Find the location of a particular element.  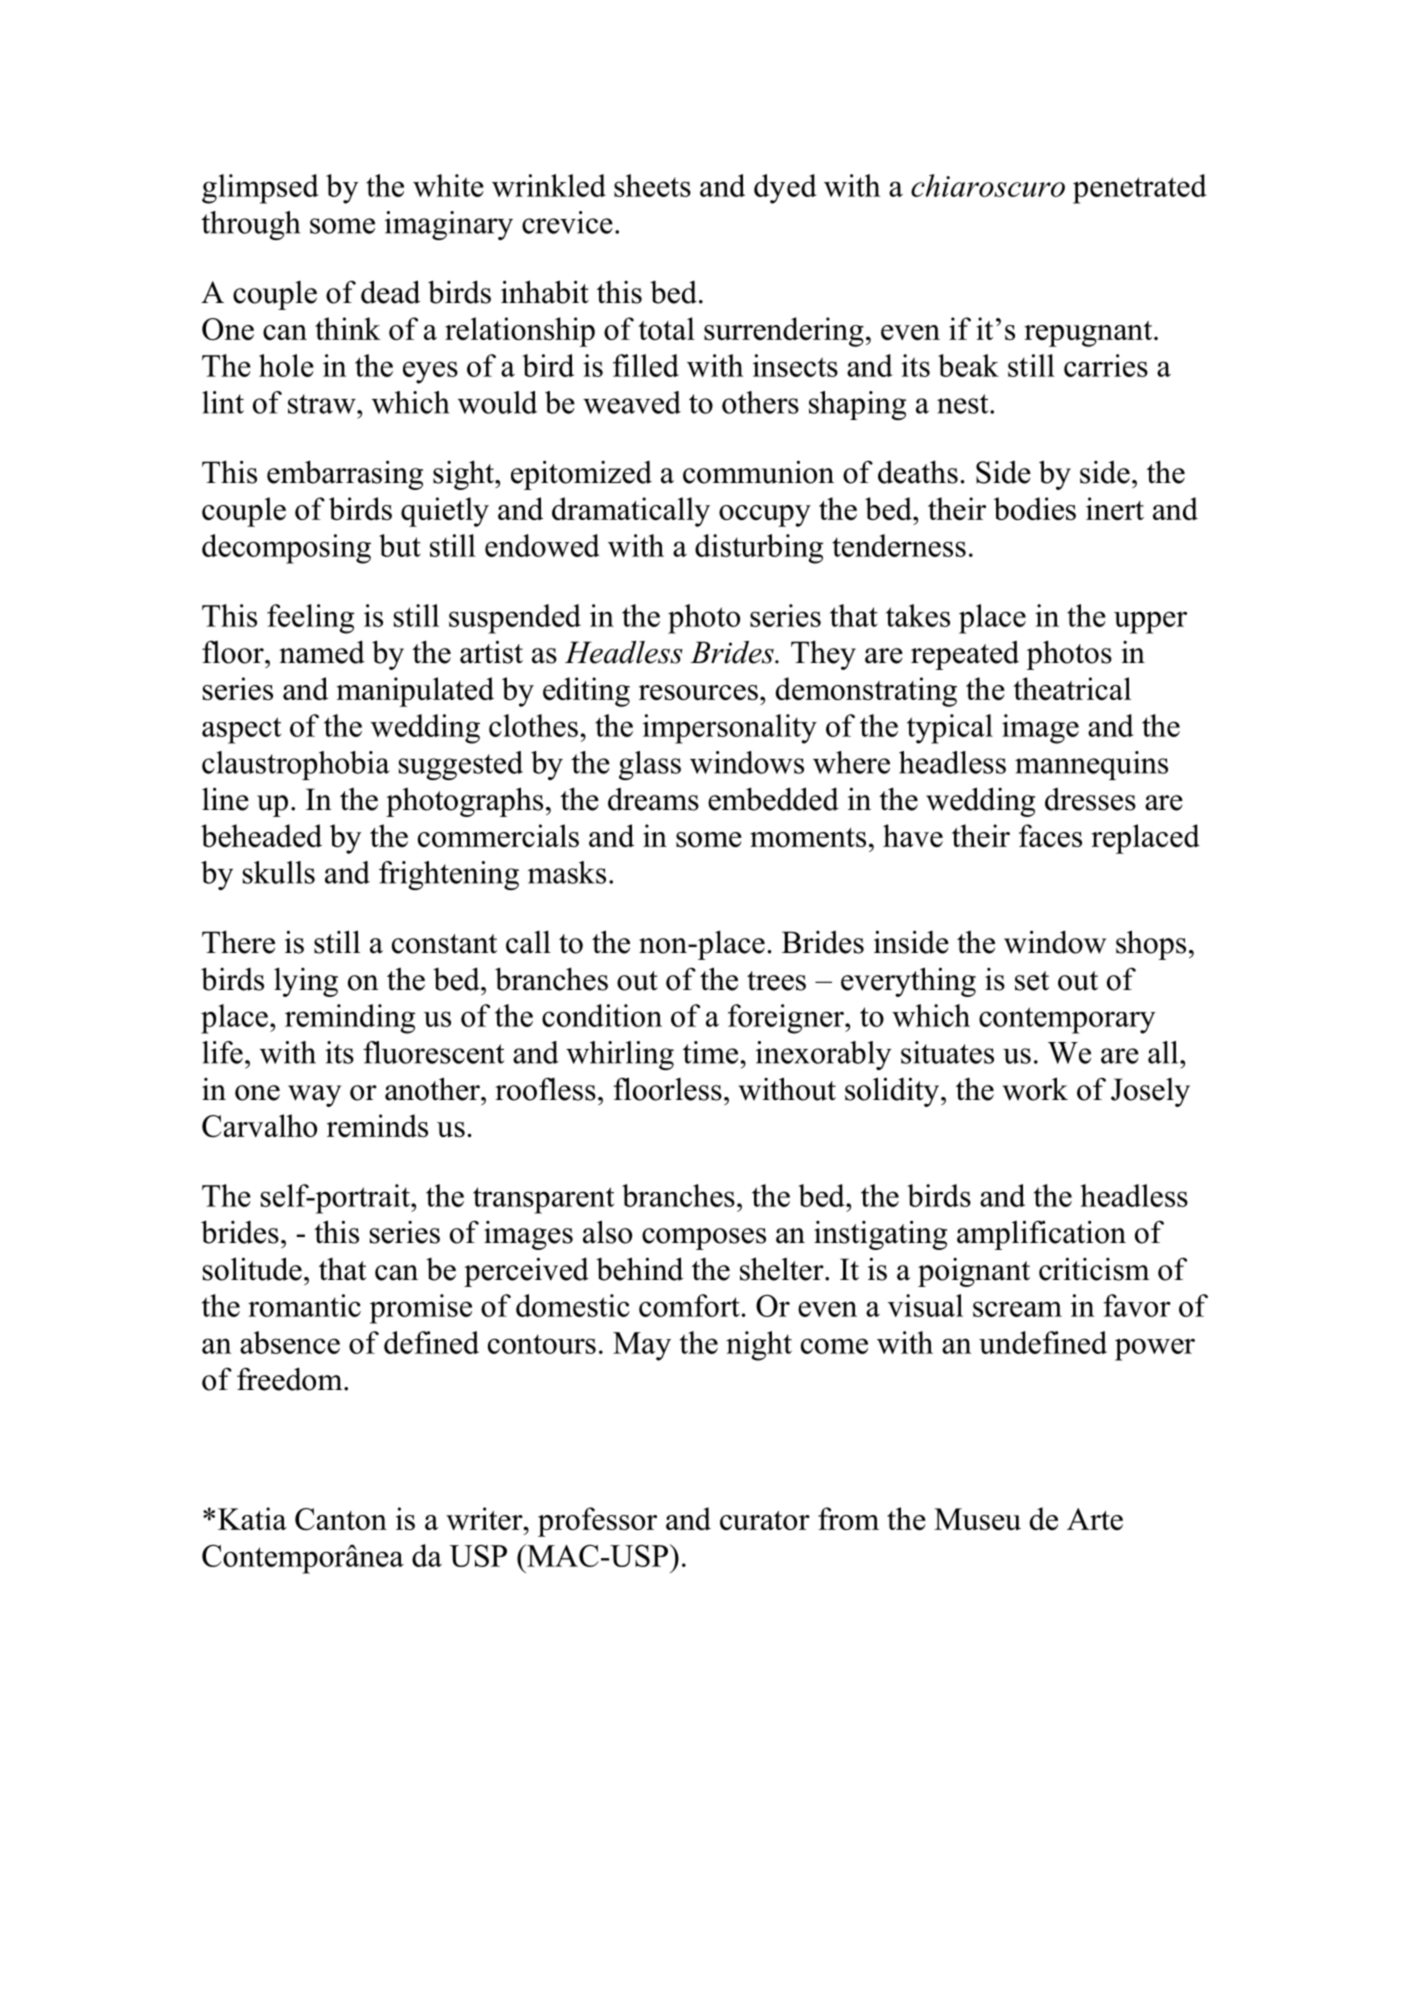

through is located at coordinates (250, 225).
